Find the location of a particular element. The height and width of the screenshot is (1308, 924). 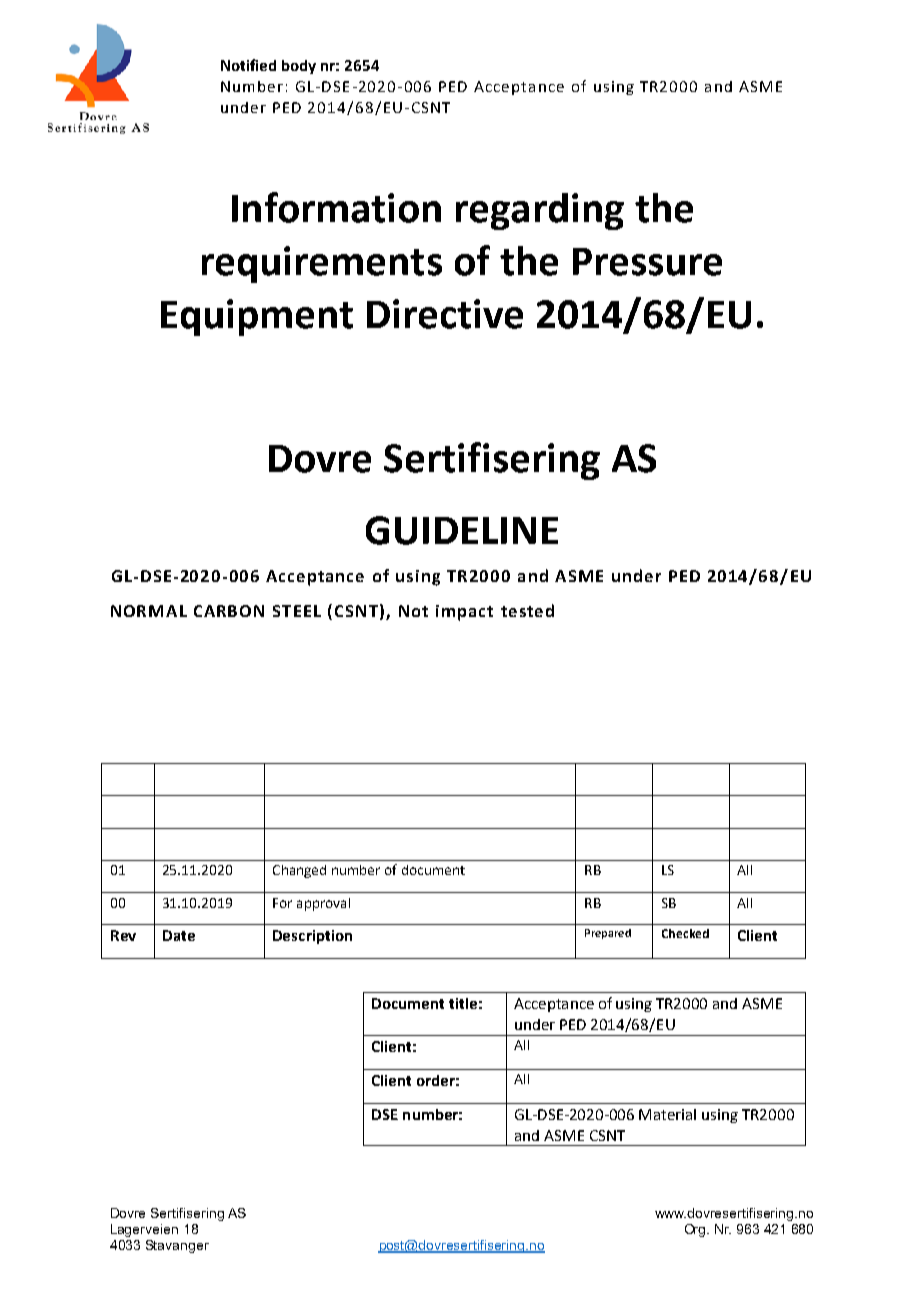

tested is located at coordinates (527, 610).
